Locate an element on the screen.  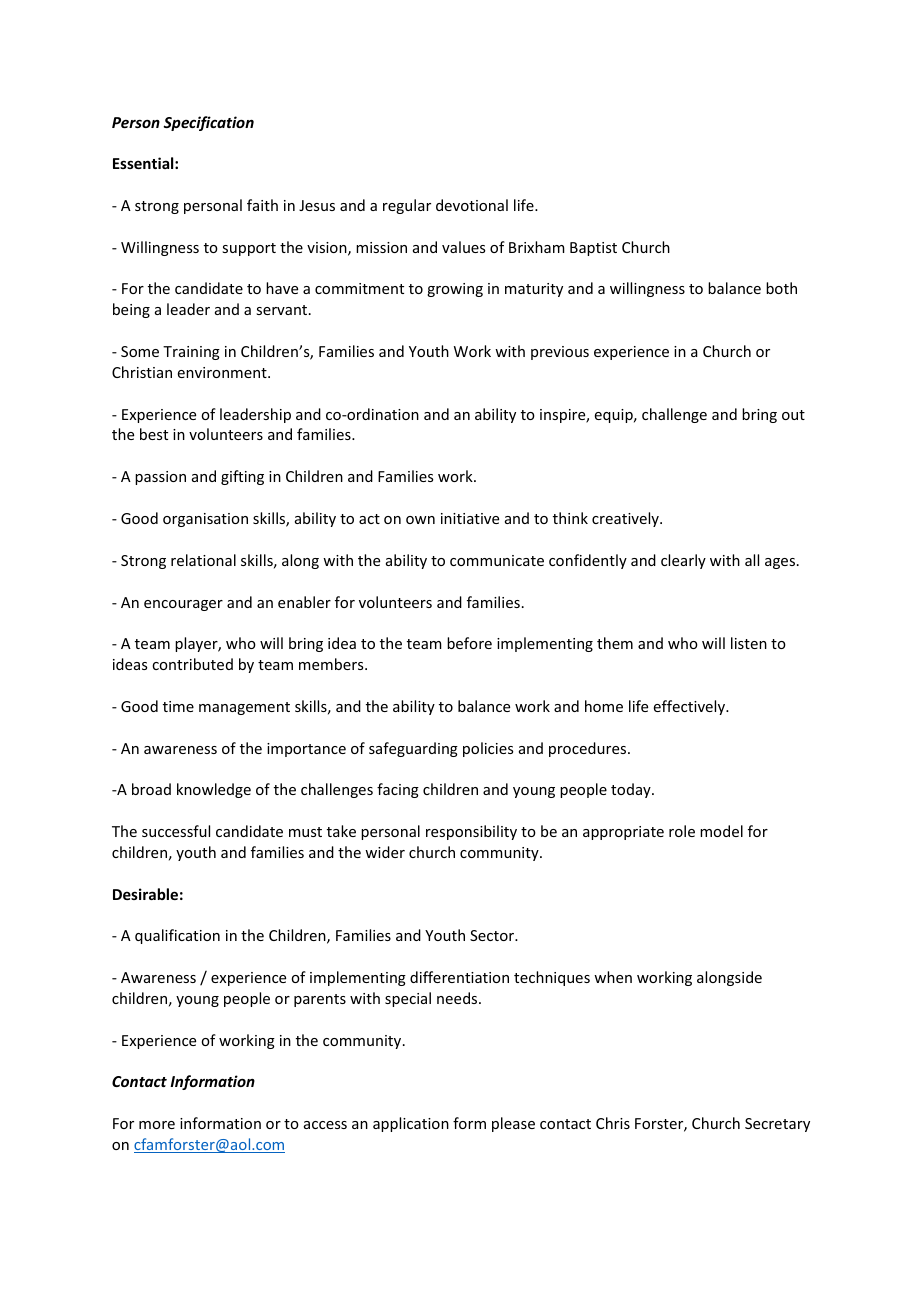
model is located at coordinates (721, 831).
